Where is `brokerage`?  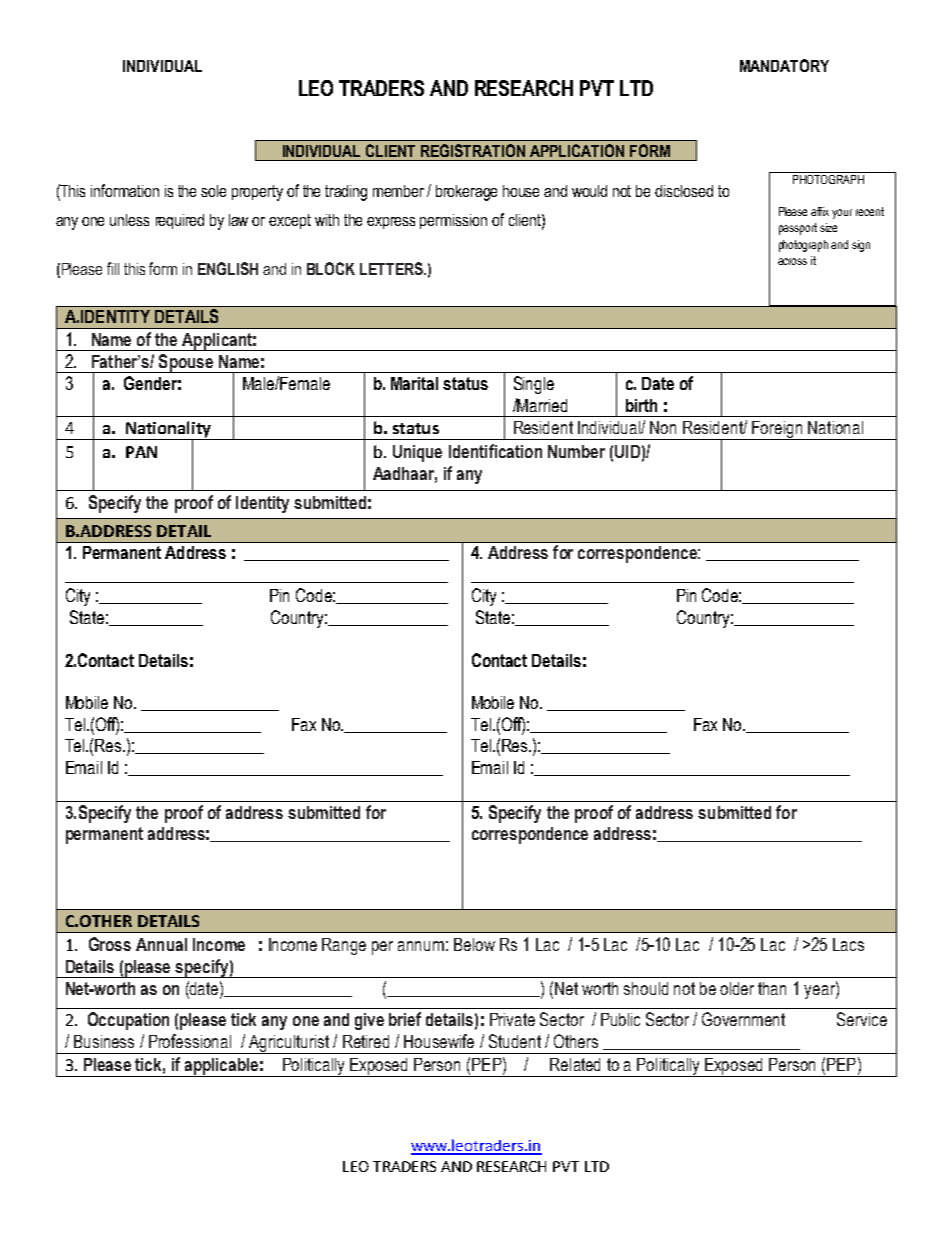
brokerage is located at coordinates (466, 193).
